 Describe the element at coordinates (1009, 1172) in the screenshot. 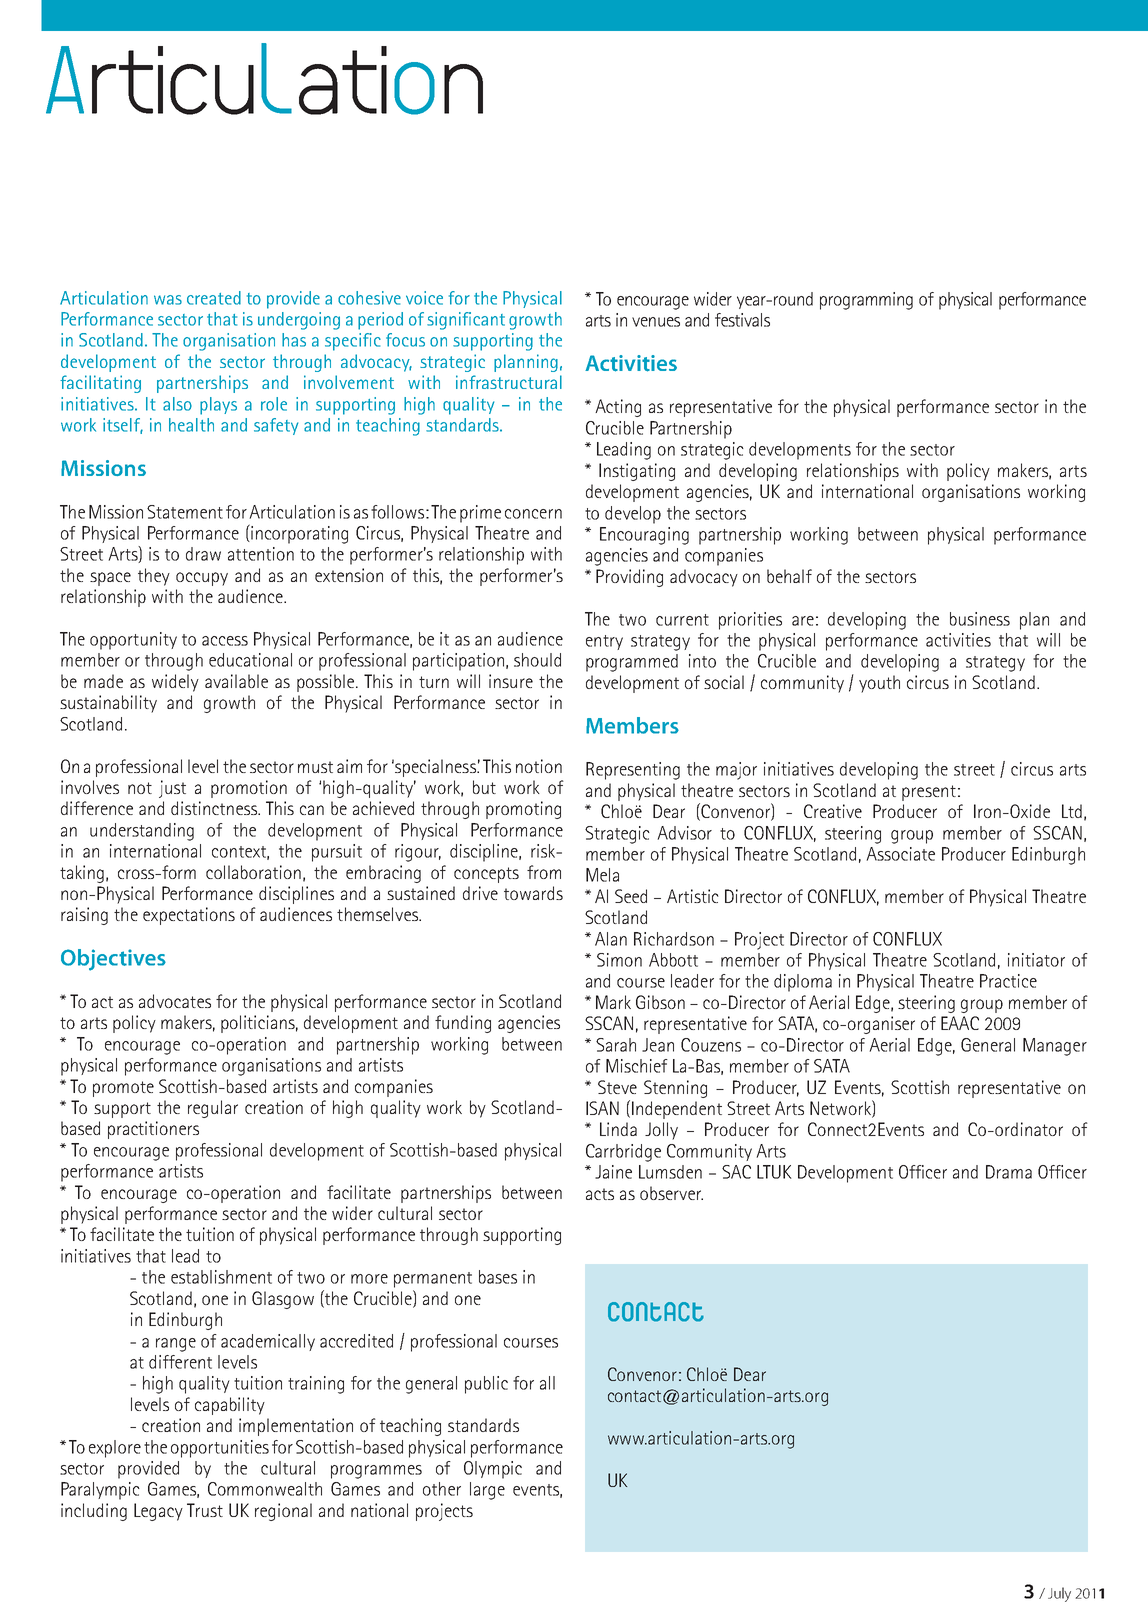

I see `Drama` at that location.
